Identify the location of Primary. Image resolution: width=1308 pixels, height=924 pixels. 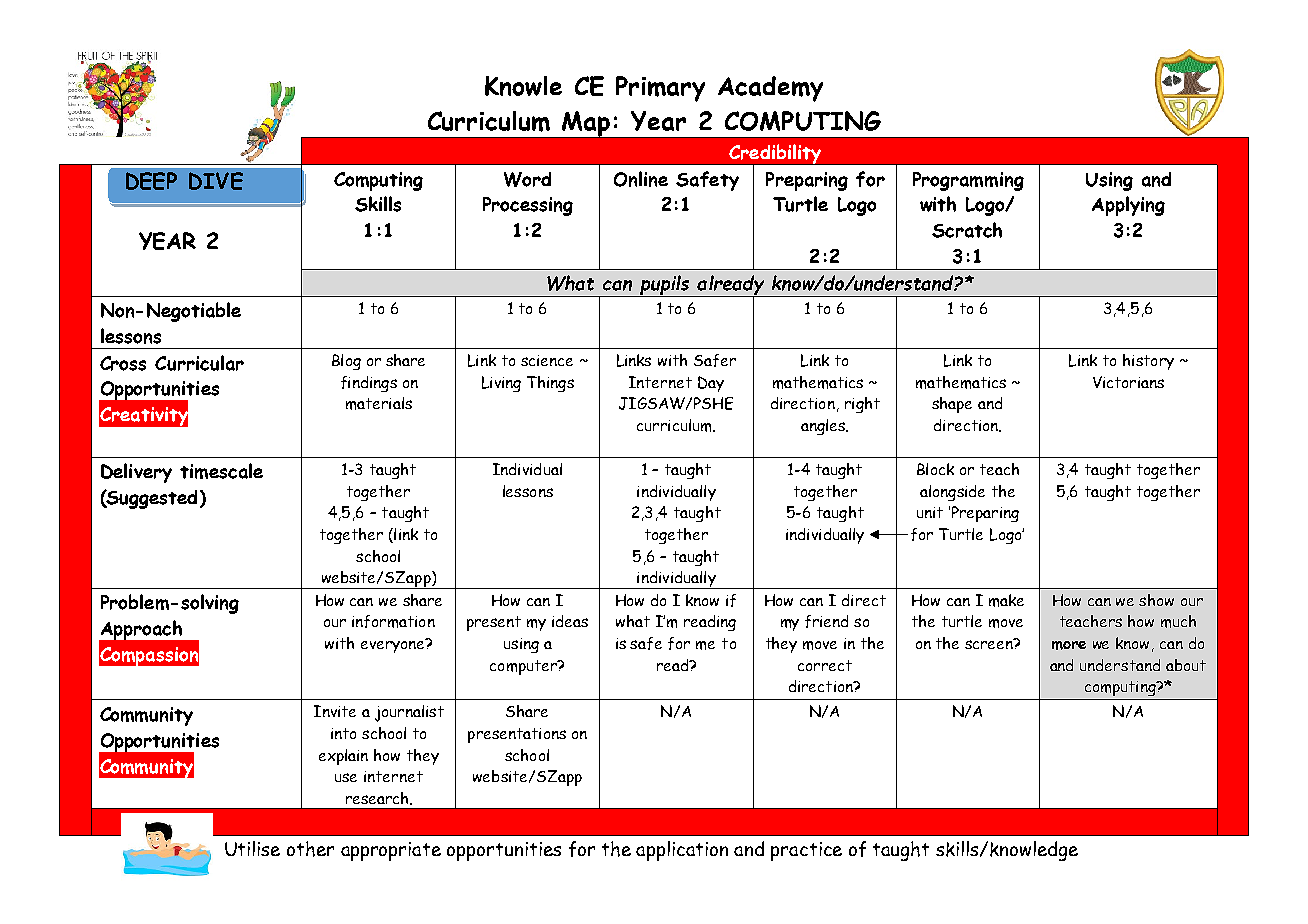
(660, 89).
